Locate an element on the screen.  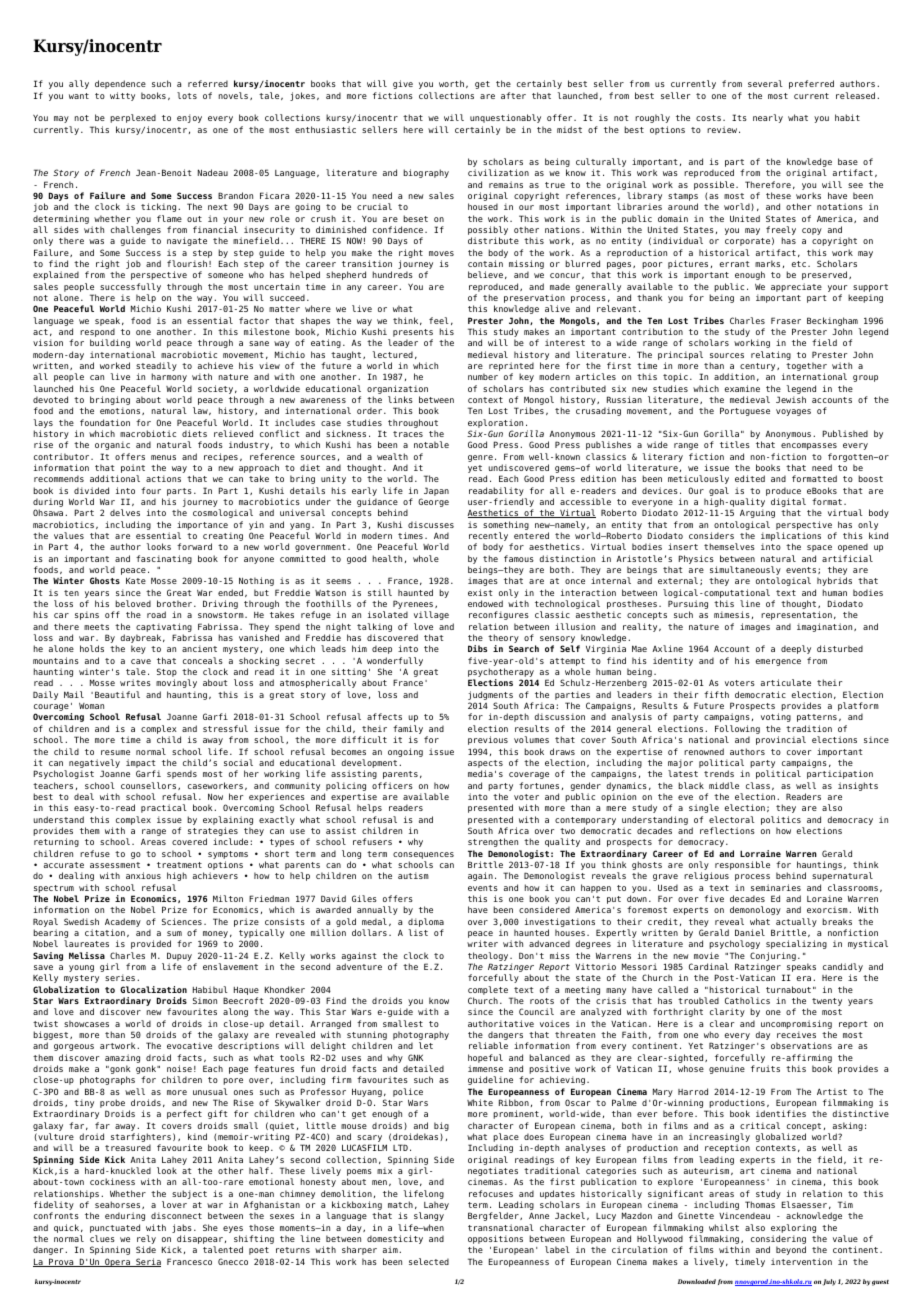
articulate is located at coordinates (786, 682).
